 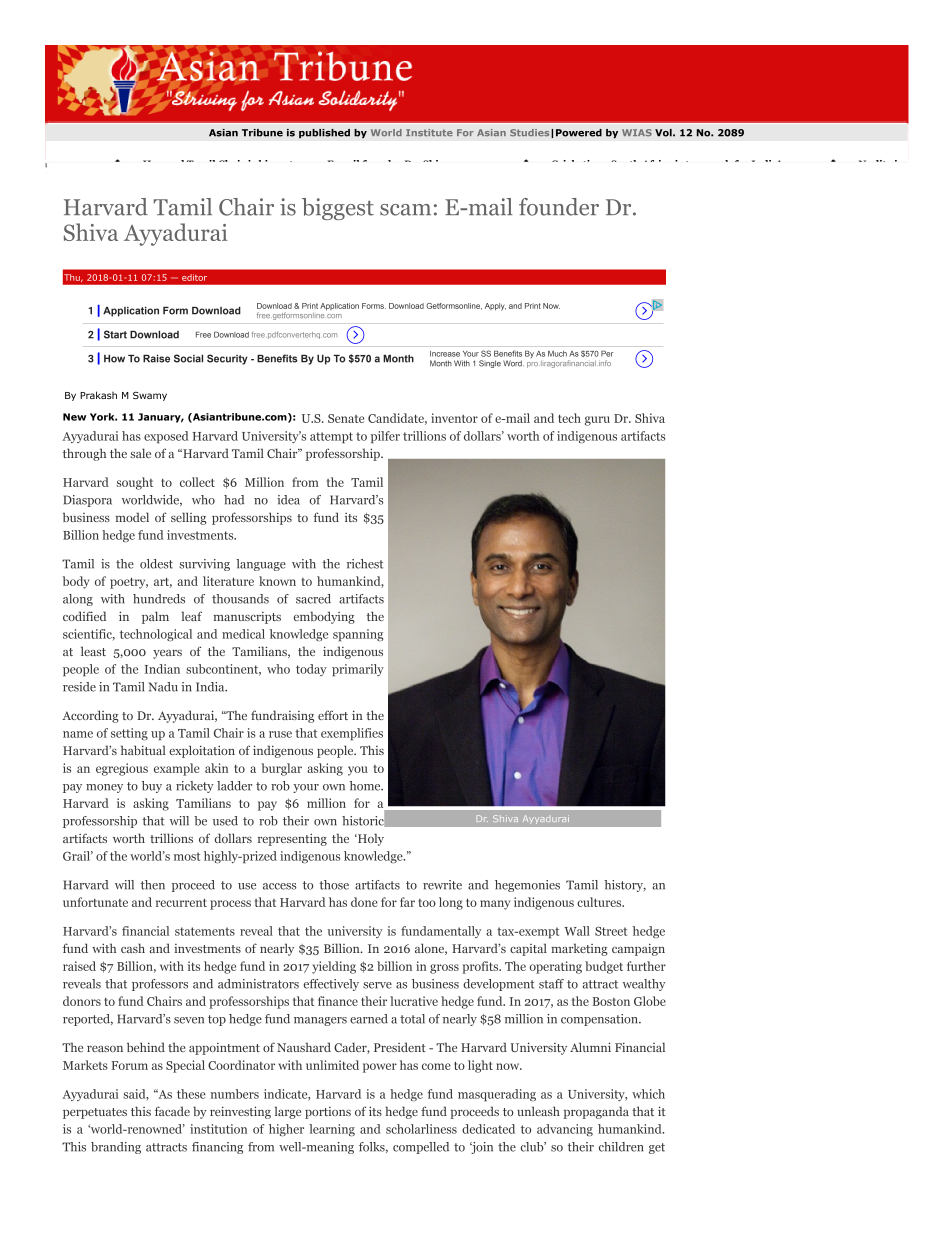 What do you see at coordinates (625, 886) in the document?
I see `history` at bounding box center [625, 886].
